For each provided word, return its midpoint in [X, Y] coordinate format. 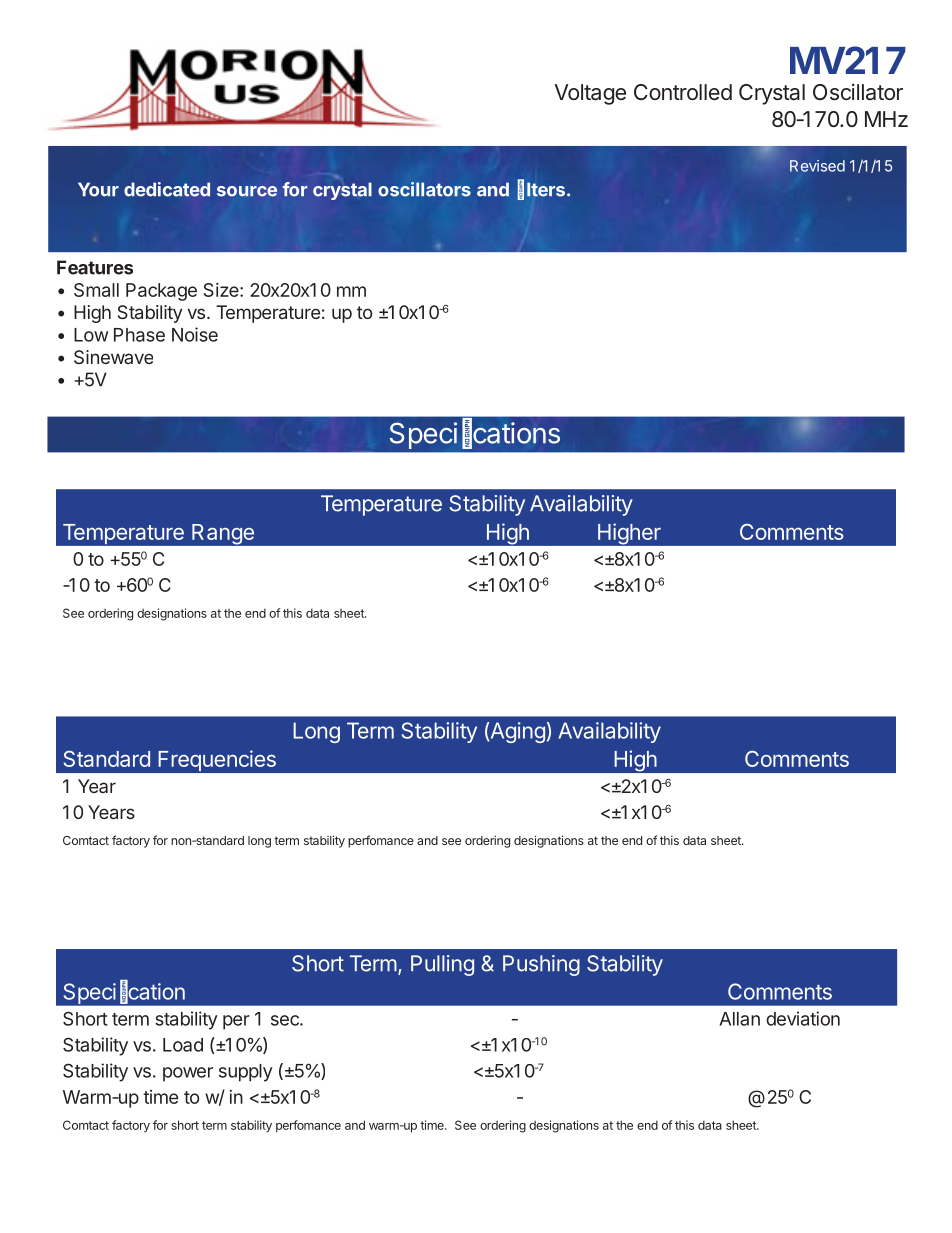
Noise [195, 334]
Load [183, 1045]
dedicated [167, 189]
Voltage [590, 94]
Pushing [541, 965]
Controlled [683, 92]
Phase [139, 335]
